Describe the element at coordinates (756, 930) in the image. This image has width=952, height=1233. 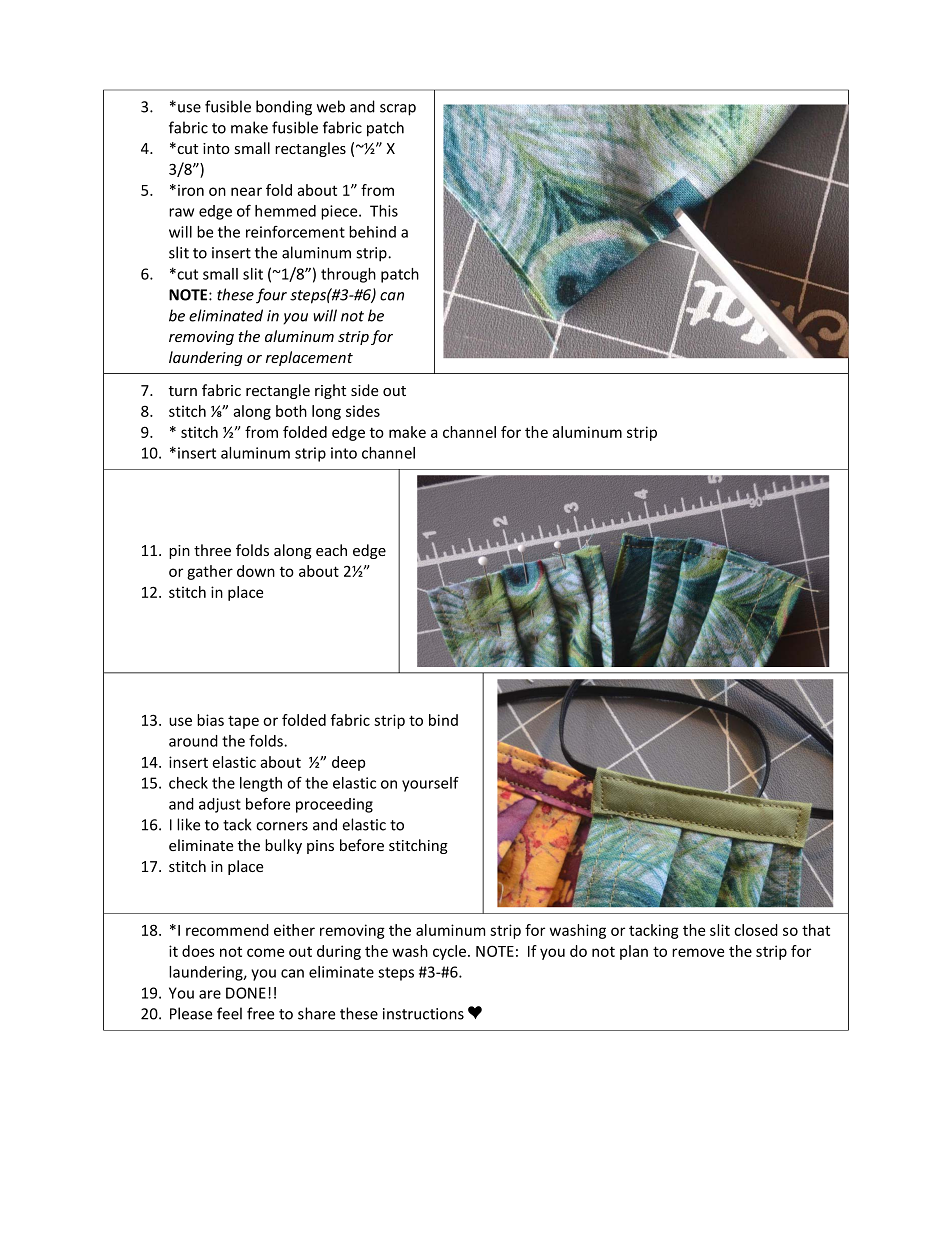
I see `closed` at that location.
